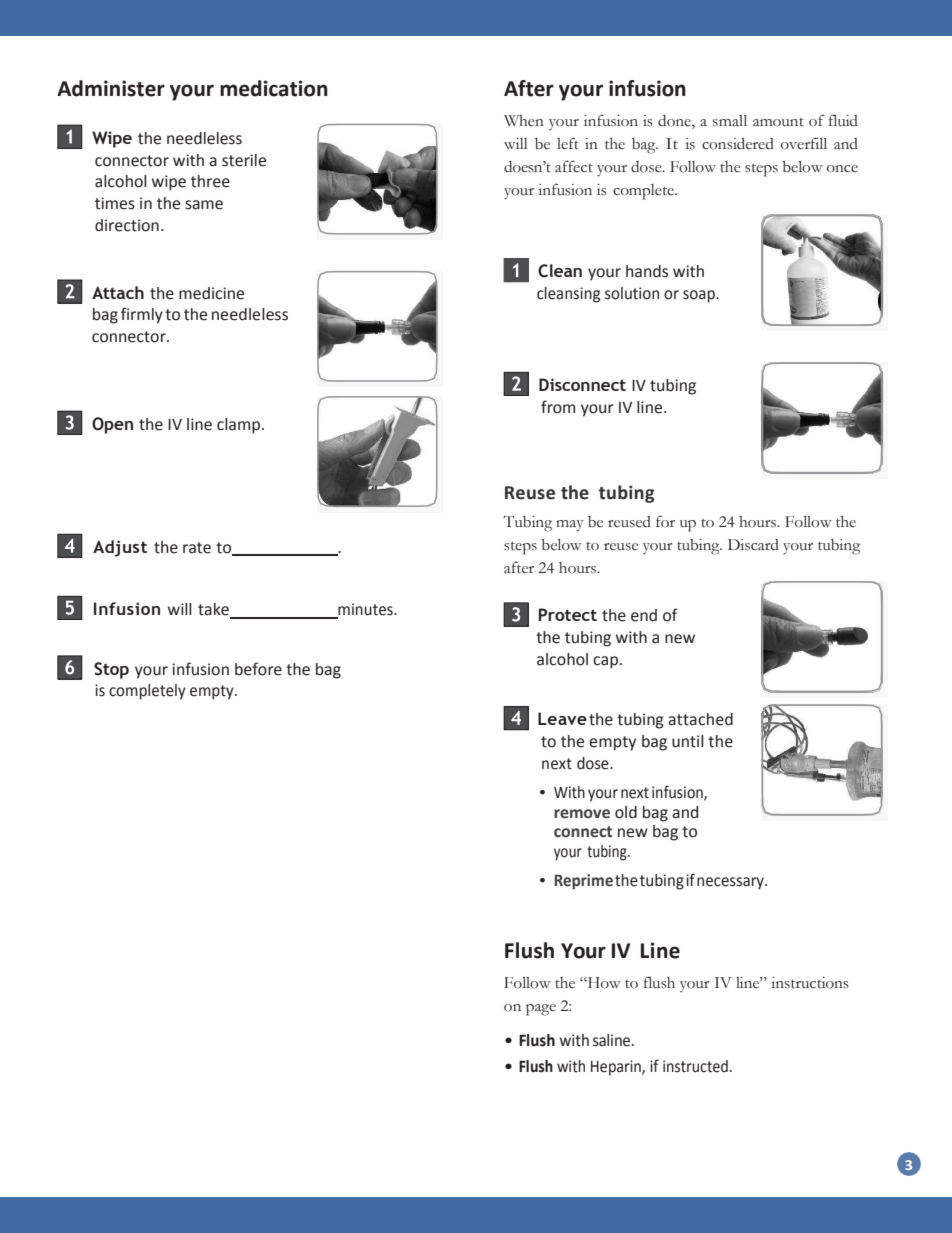 The image size is (952, 1233). I want to click on necessary, so click(731, 883).
